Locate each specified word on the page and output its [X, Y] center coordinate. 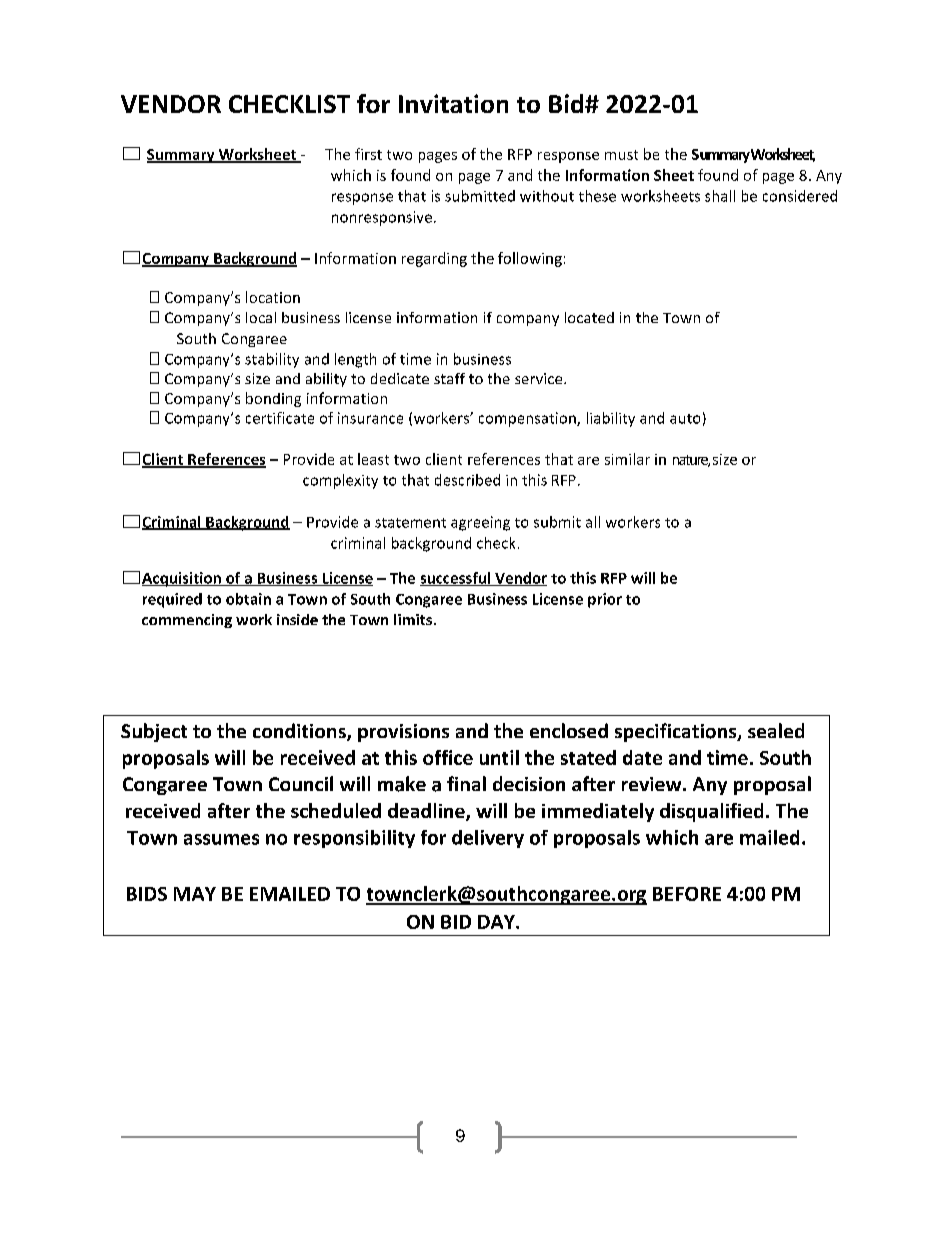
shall [720, 196]
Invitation [453, 103]
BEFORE [687, 894]
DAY [497, 922]
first [368, 154]
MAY [195, 894]
